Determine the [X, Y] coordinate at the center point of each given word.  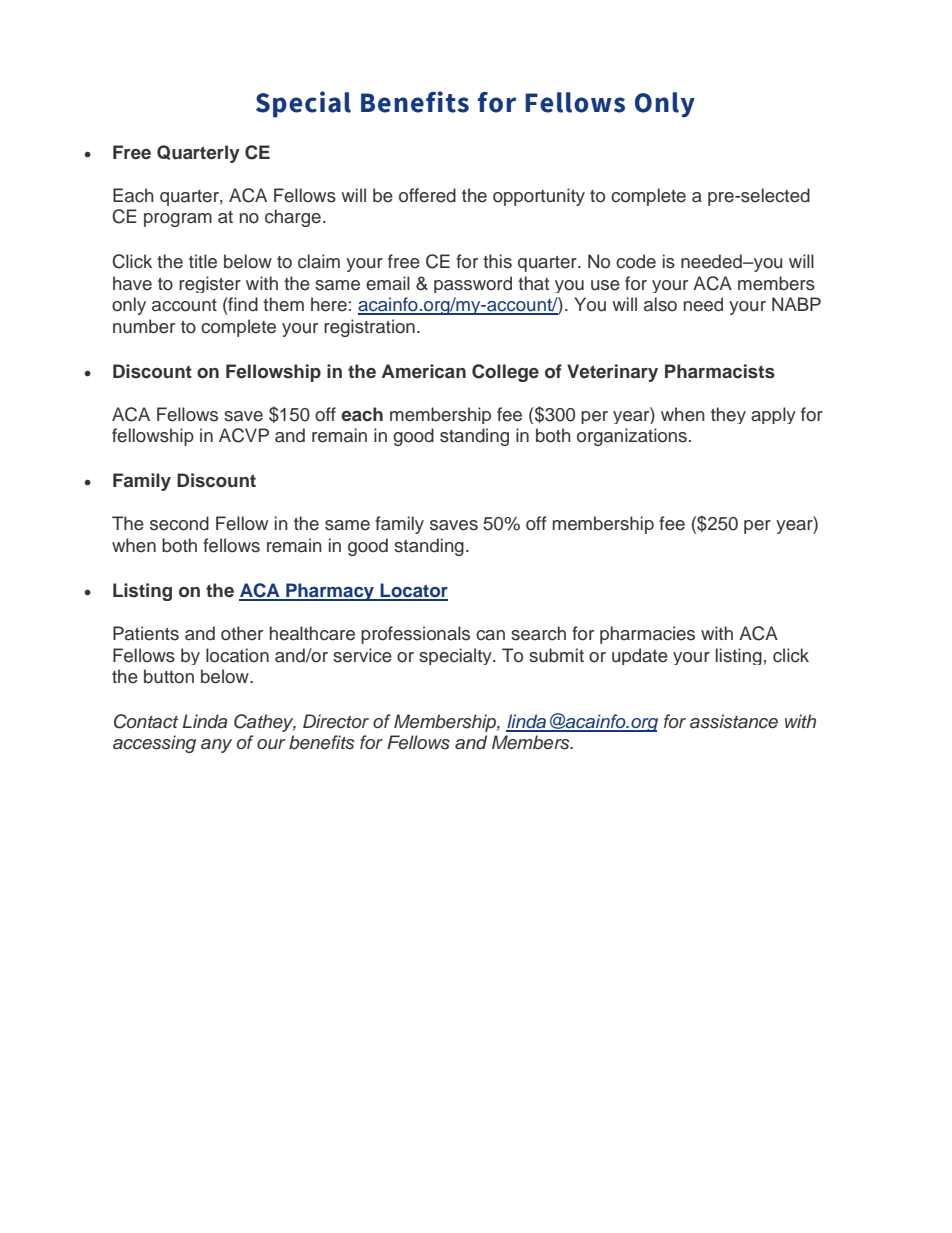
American [424, 371]
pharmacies [647, 635]
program [178, 220]
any [216, 746]
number [144, 326]
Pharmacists [720, 371]
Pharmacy [330, 592]
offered [427, 195]
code [636, 261]
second [179, 523]
